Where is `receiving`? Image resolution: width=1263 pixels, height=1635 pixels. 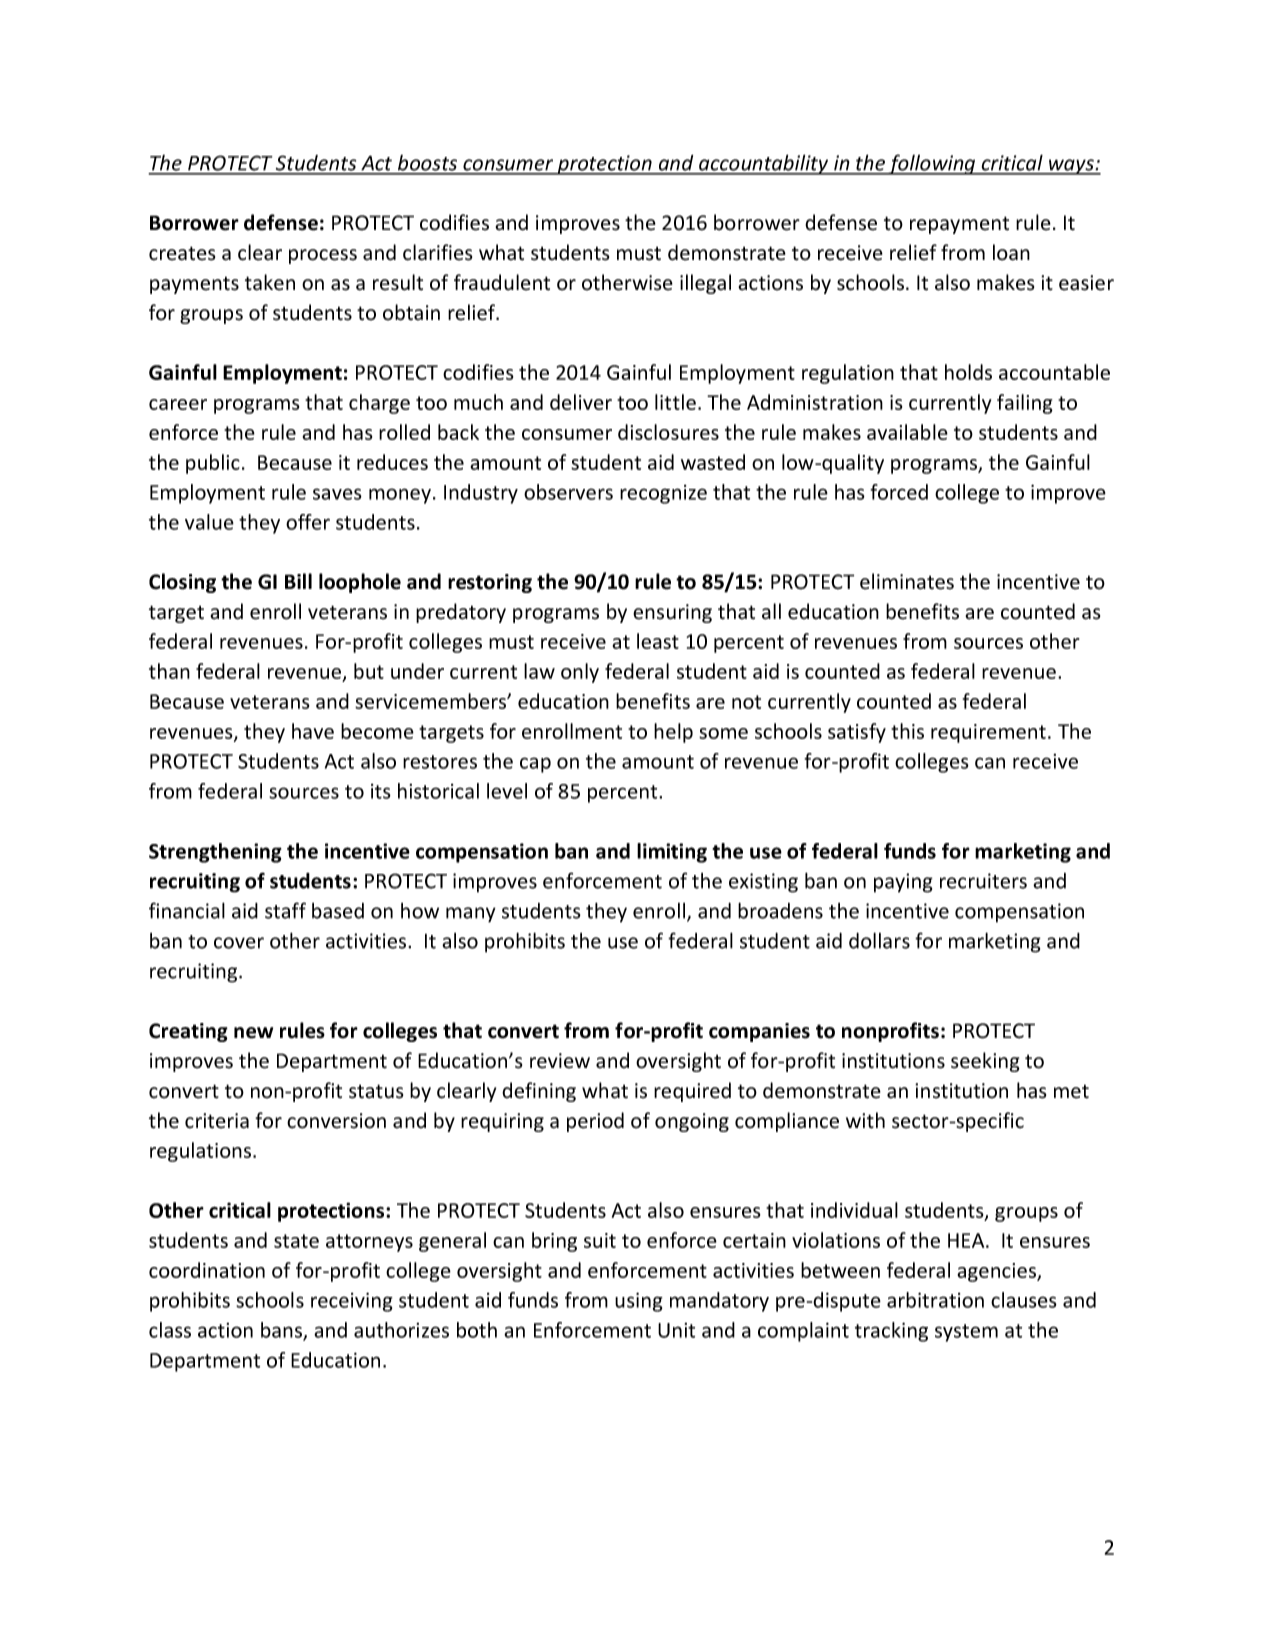
receiving is located at coordinates (352, 1302).
